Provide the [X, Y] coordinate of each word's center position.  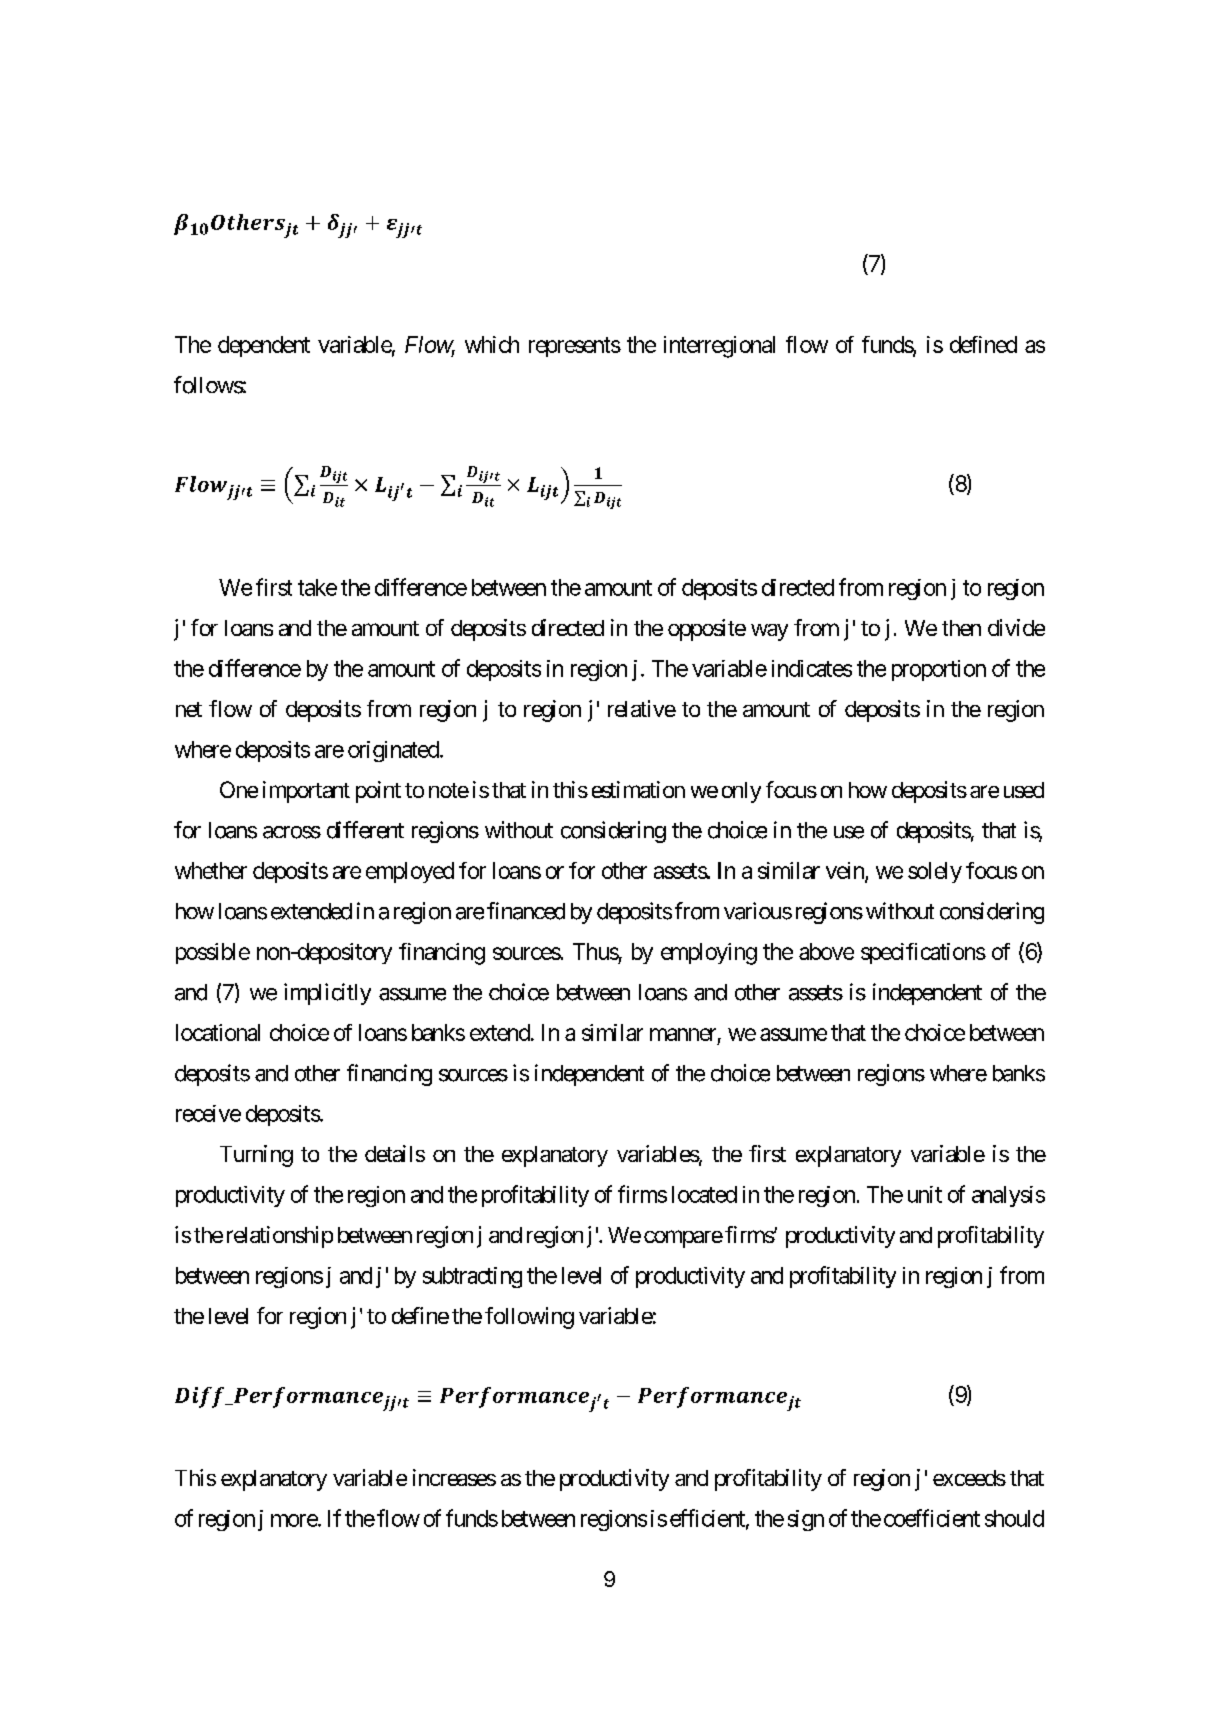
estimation [638, 789]
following [529, 1318]
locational [218, 1032]
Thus [596, 951]
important [306, 792]
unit [925, 1194]
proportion [939, 670]
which [492, 344]
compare [683, 1239]
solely [935, 872]
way [769, 632]
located [704, 1194]
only [741, 792]
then [961, 628]
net [189, 709]
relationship [280, 1237]
